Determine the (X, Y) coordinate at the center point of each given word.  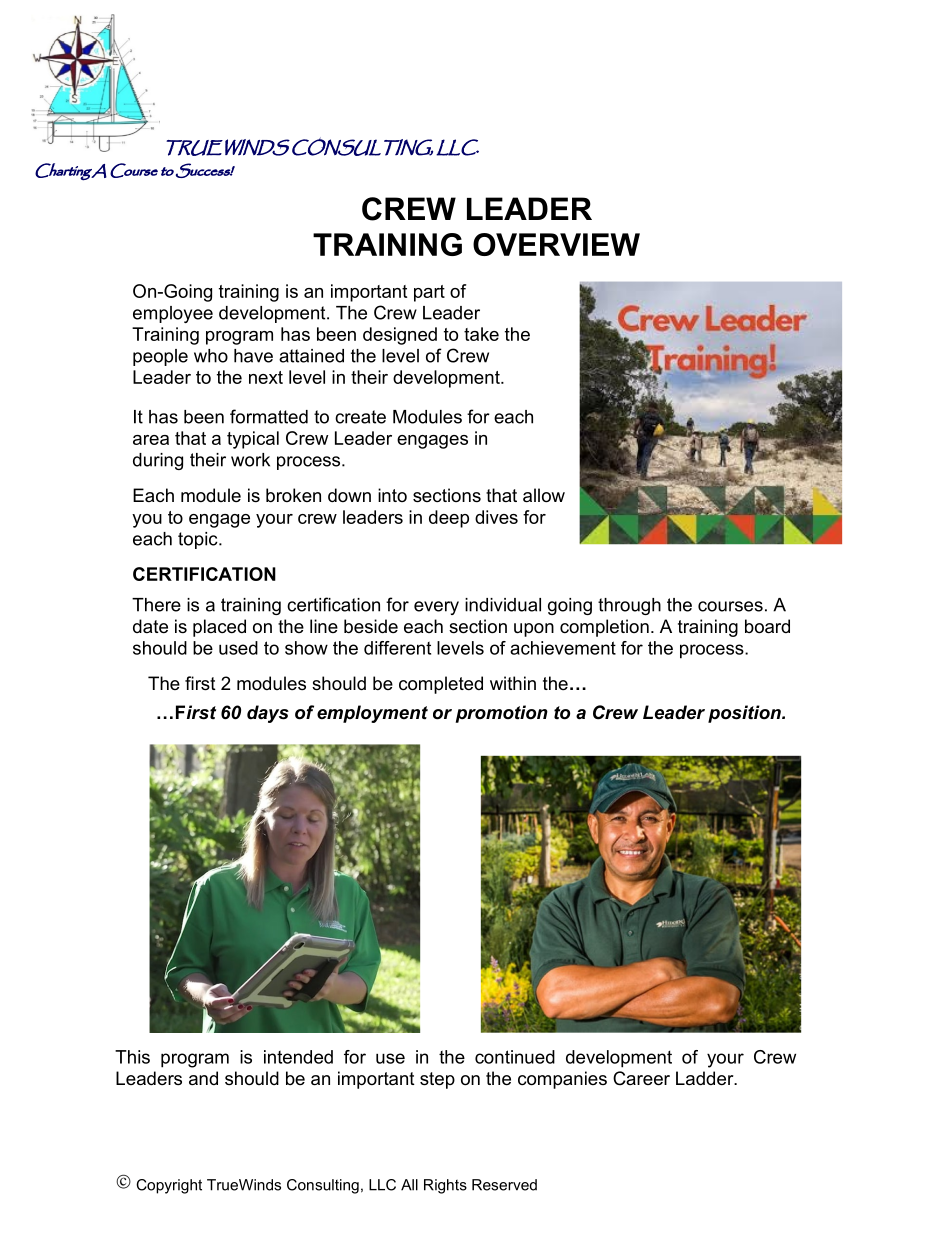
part (429, 293)
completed (441, 685)
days (268, 714)
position (745, 714)
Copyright (169, 1186)
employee (173, 314)
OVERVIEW (556, 244)
